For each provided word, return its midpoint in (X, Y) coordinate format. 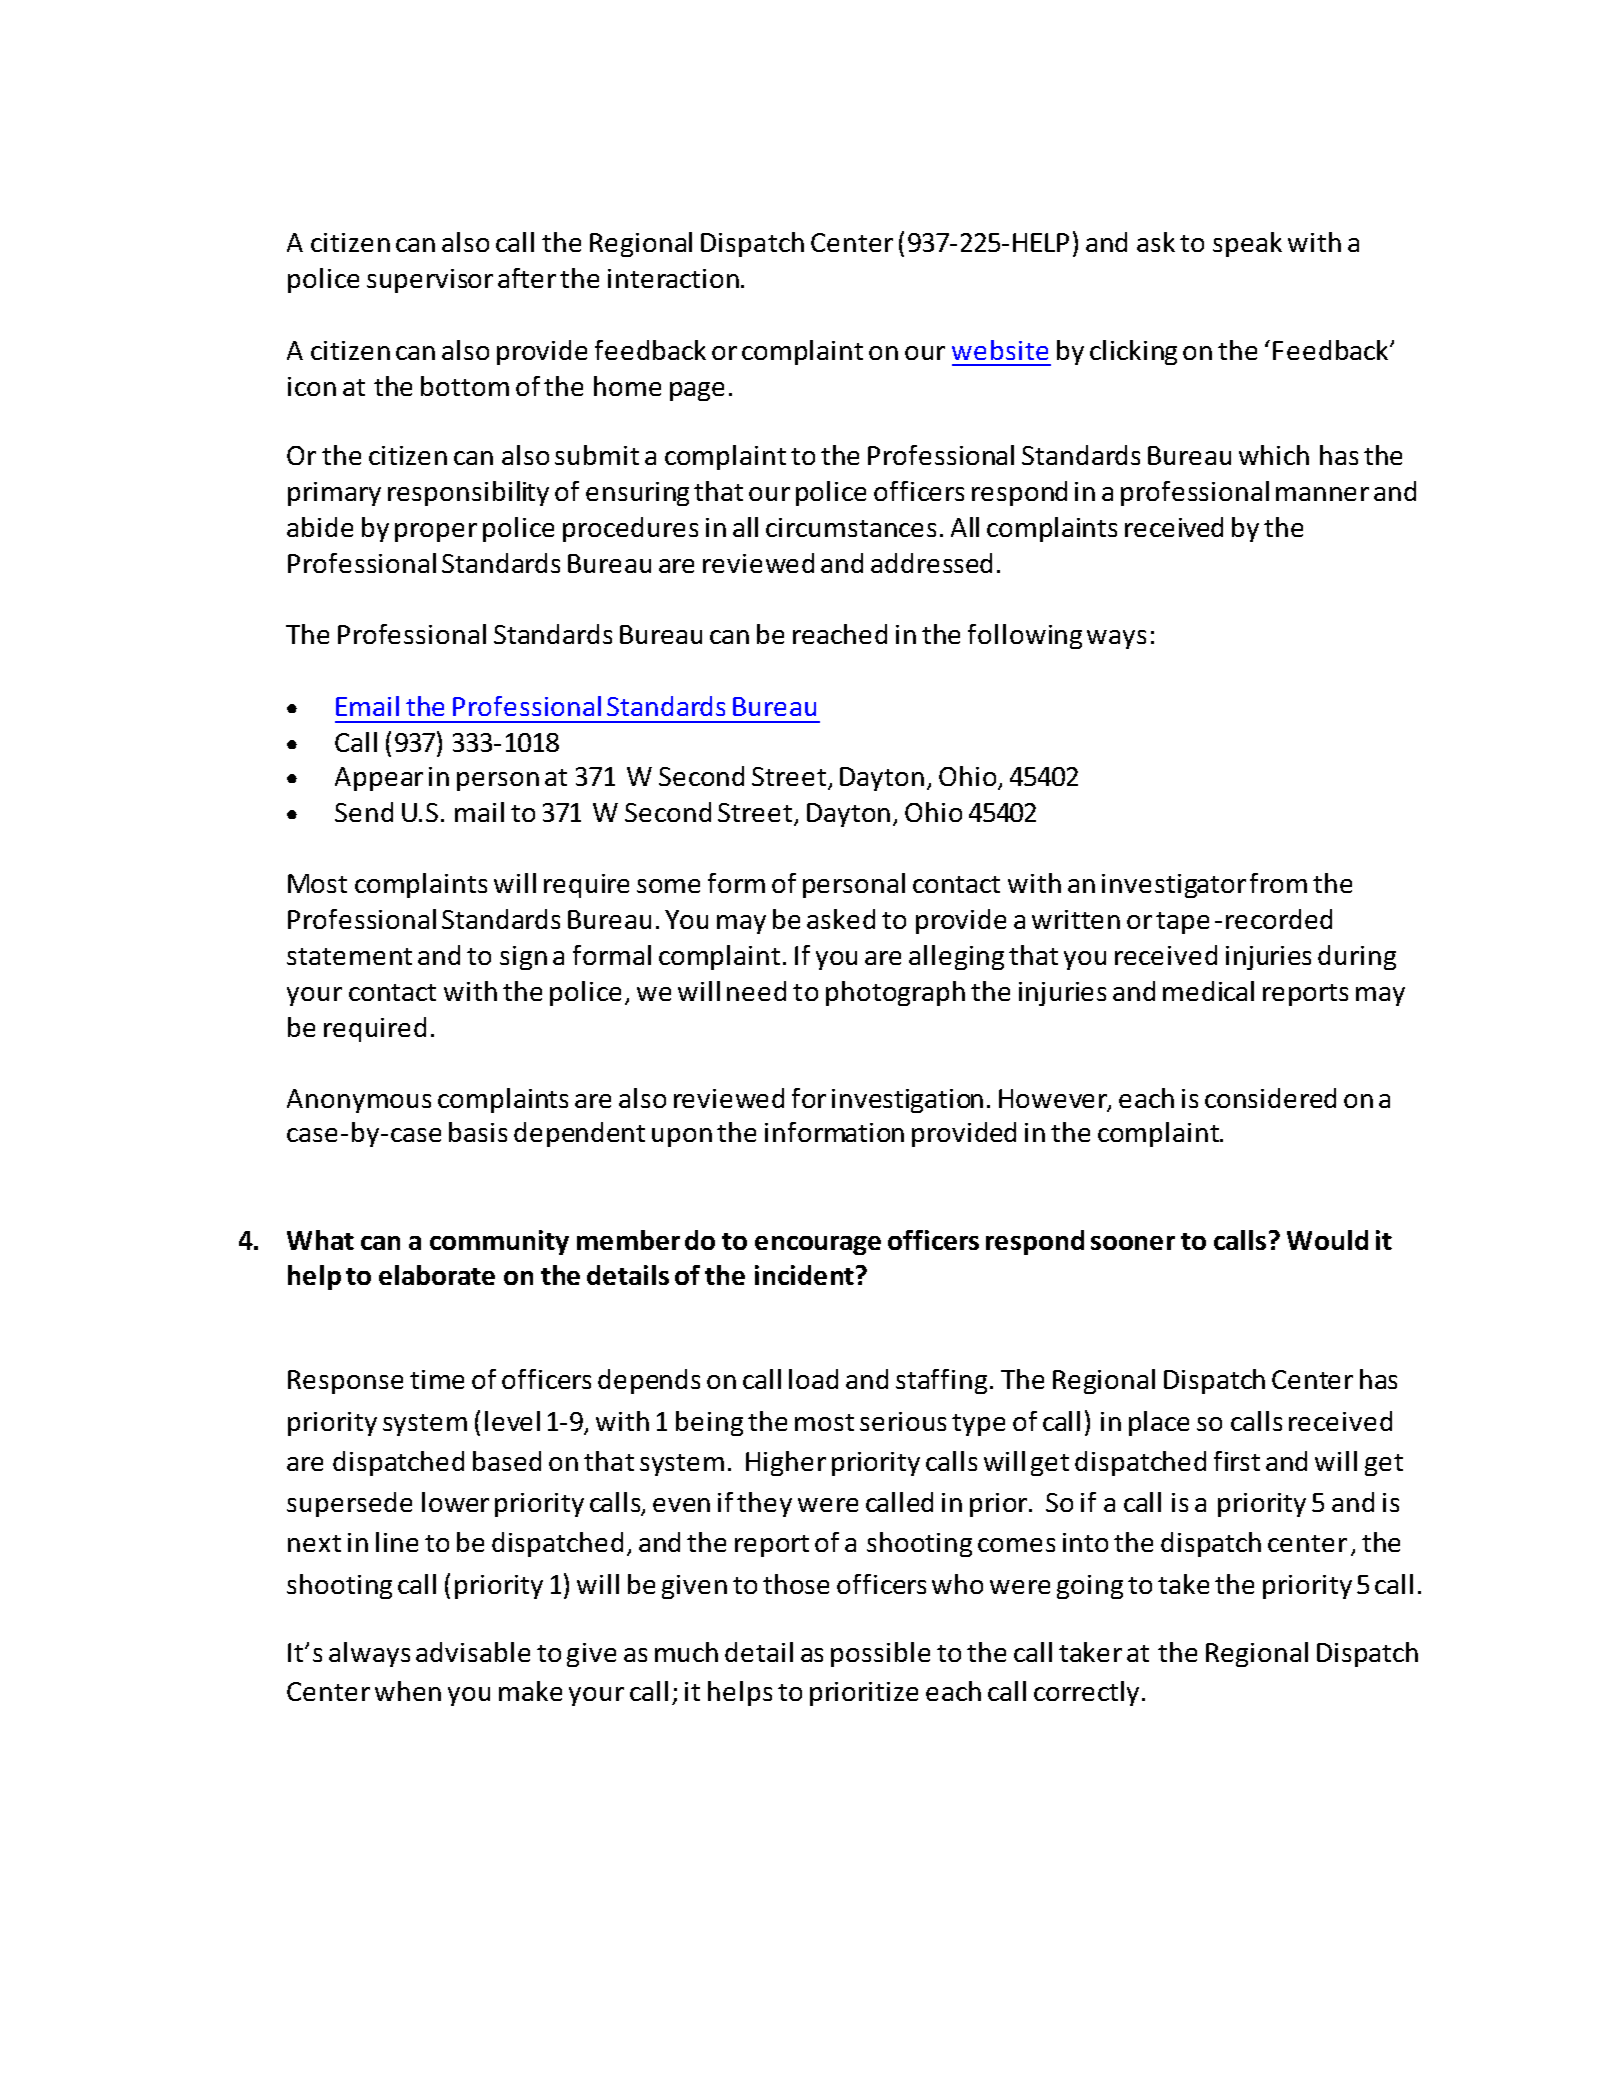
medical (1208, 991)
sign (523, 958)
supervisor (430, 281)
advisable (473, 1652)
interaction (675, 278)
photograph (895, 993)
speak (1247, 244)
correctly (1086, 1693)
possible (880, 1654)
